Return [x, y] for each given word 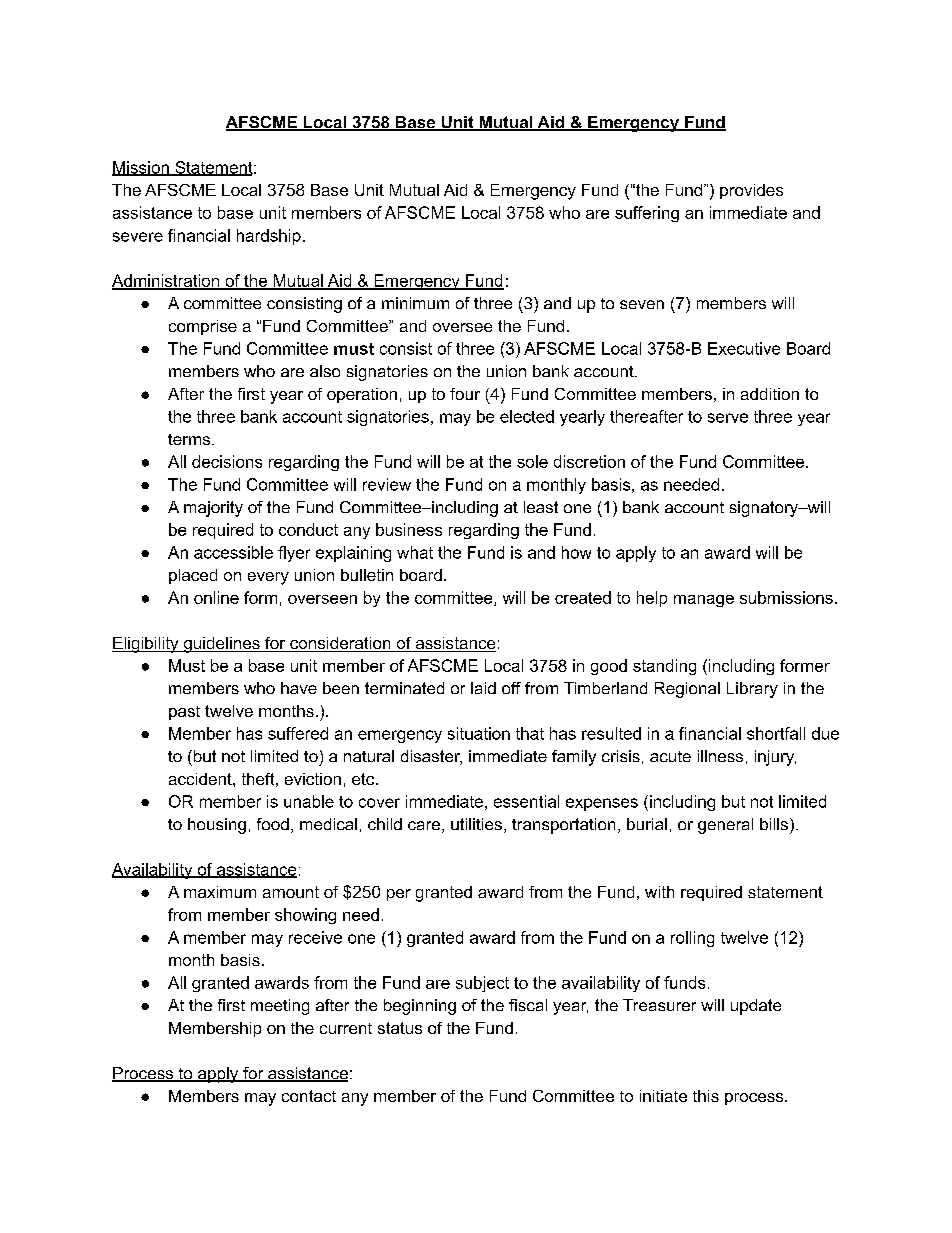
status [400, 1028]
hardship [269, 237]
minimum [415, 303]
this [706, 1096]
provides [751, 191]
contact [309, 1096]
